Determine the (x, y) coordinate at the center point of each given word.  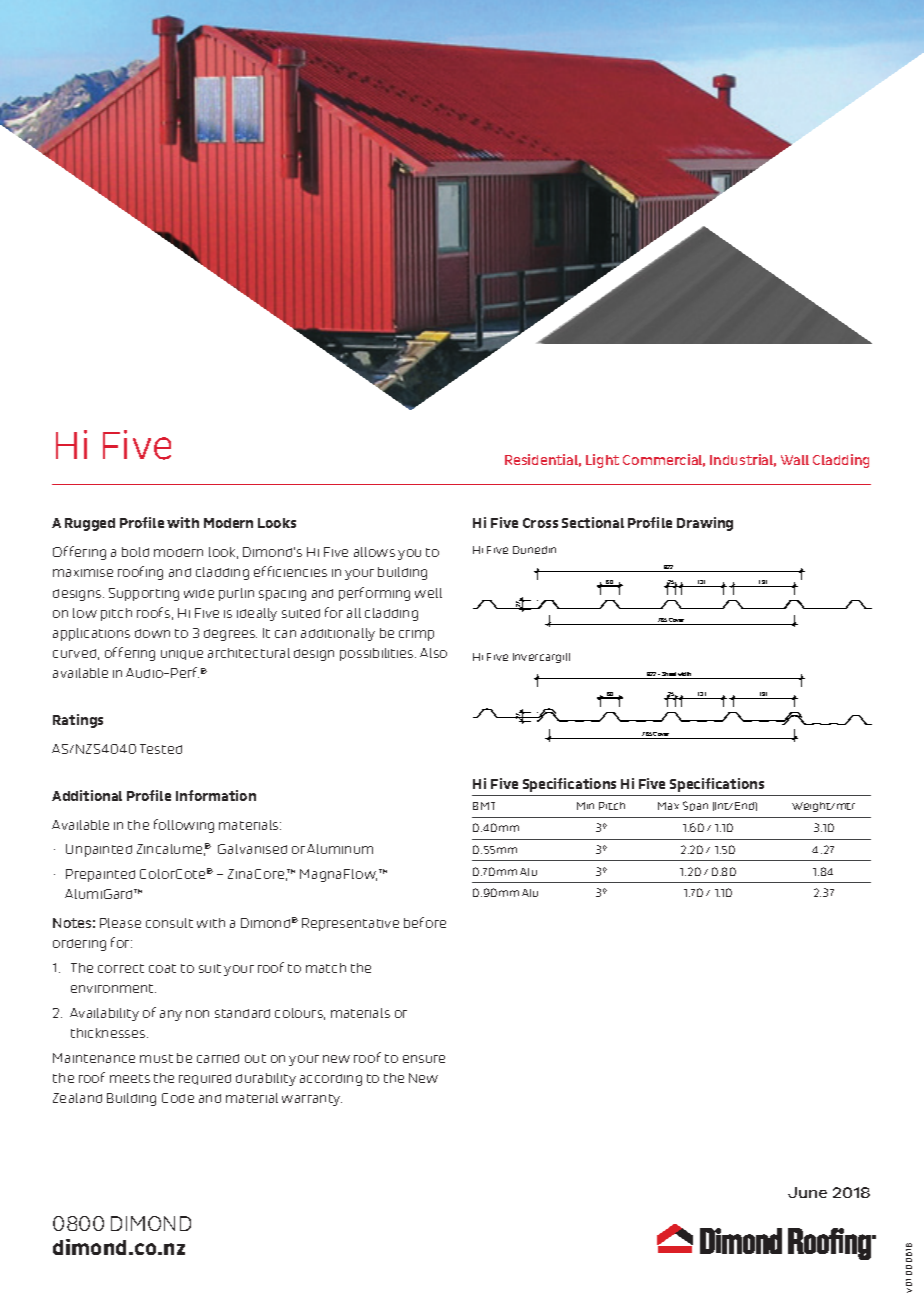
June (807, 1192)
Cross (540, 523)
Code (178, 1098)
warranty (312, 1100)
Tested (161, 749)
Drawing (705, 524)
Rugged (90, 524)
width (685, 675)
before (425, 922)
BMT (484, 806)
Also (433, 653)
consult (169, 923)
